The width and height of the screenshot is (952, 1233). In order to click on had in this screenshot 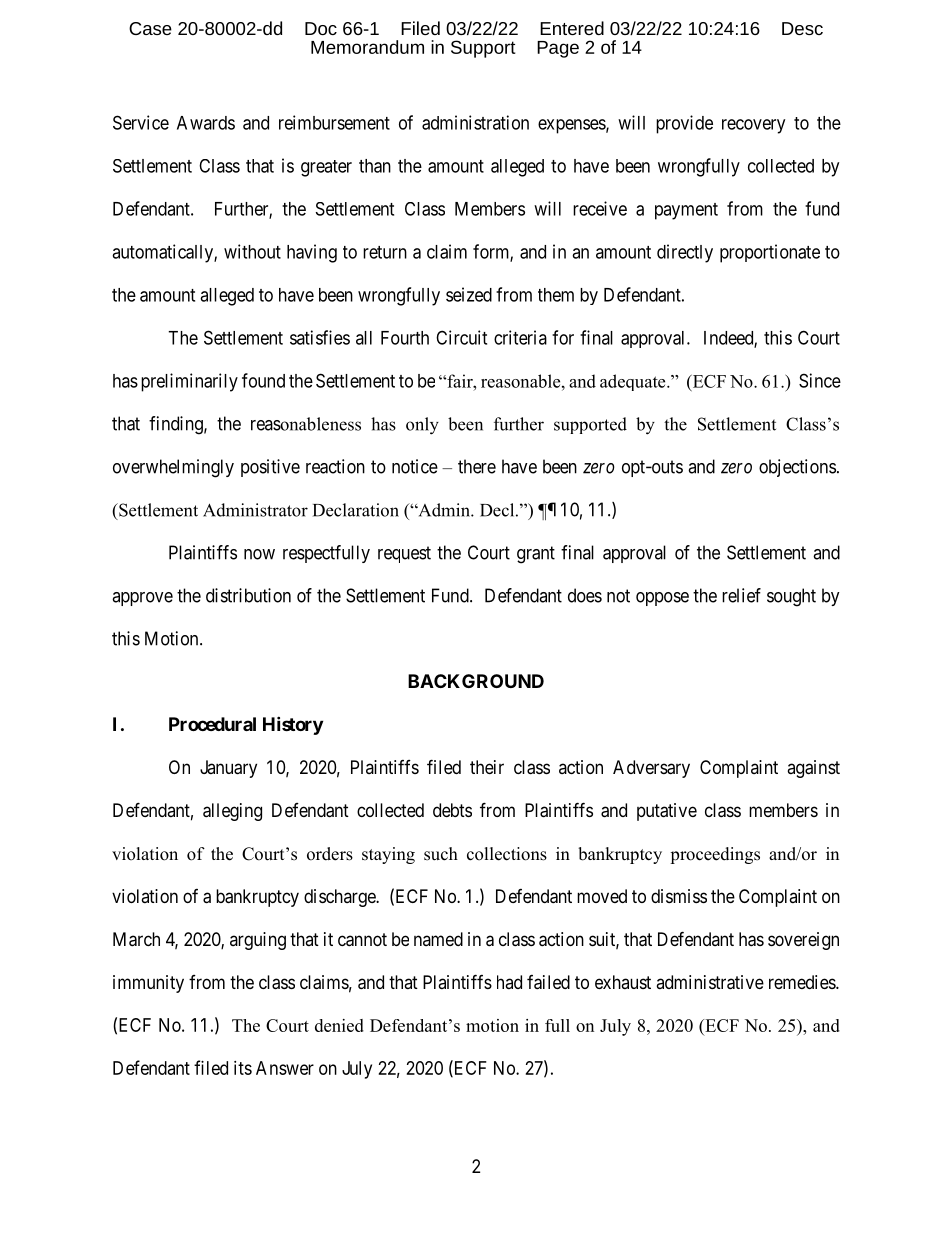, I will do `click(509, 982)`.
